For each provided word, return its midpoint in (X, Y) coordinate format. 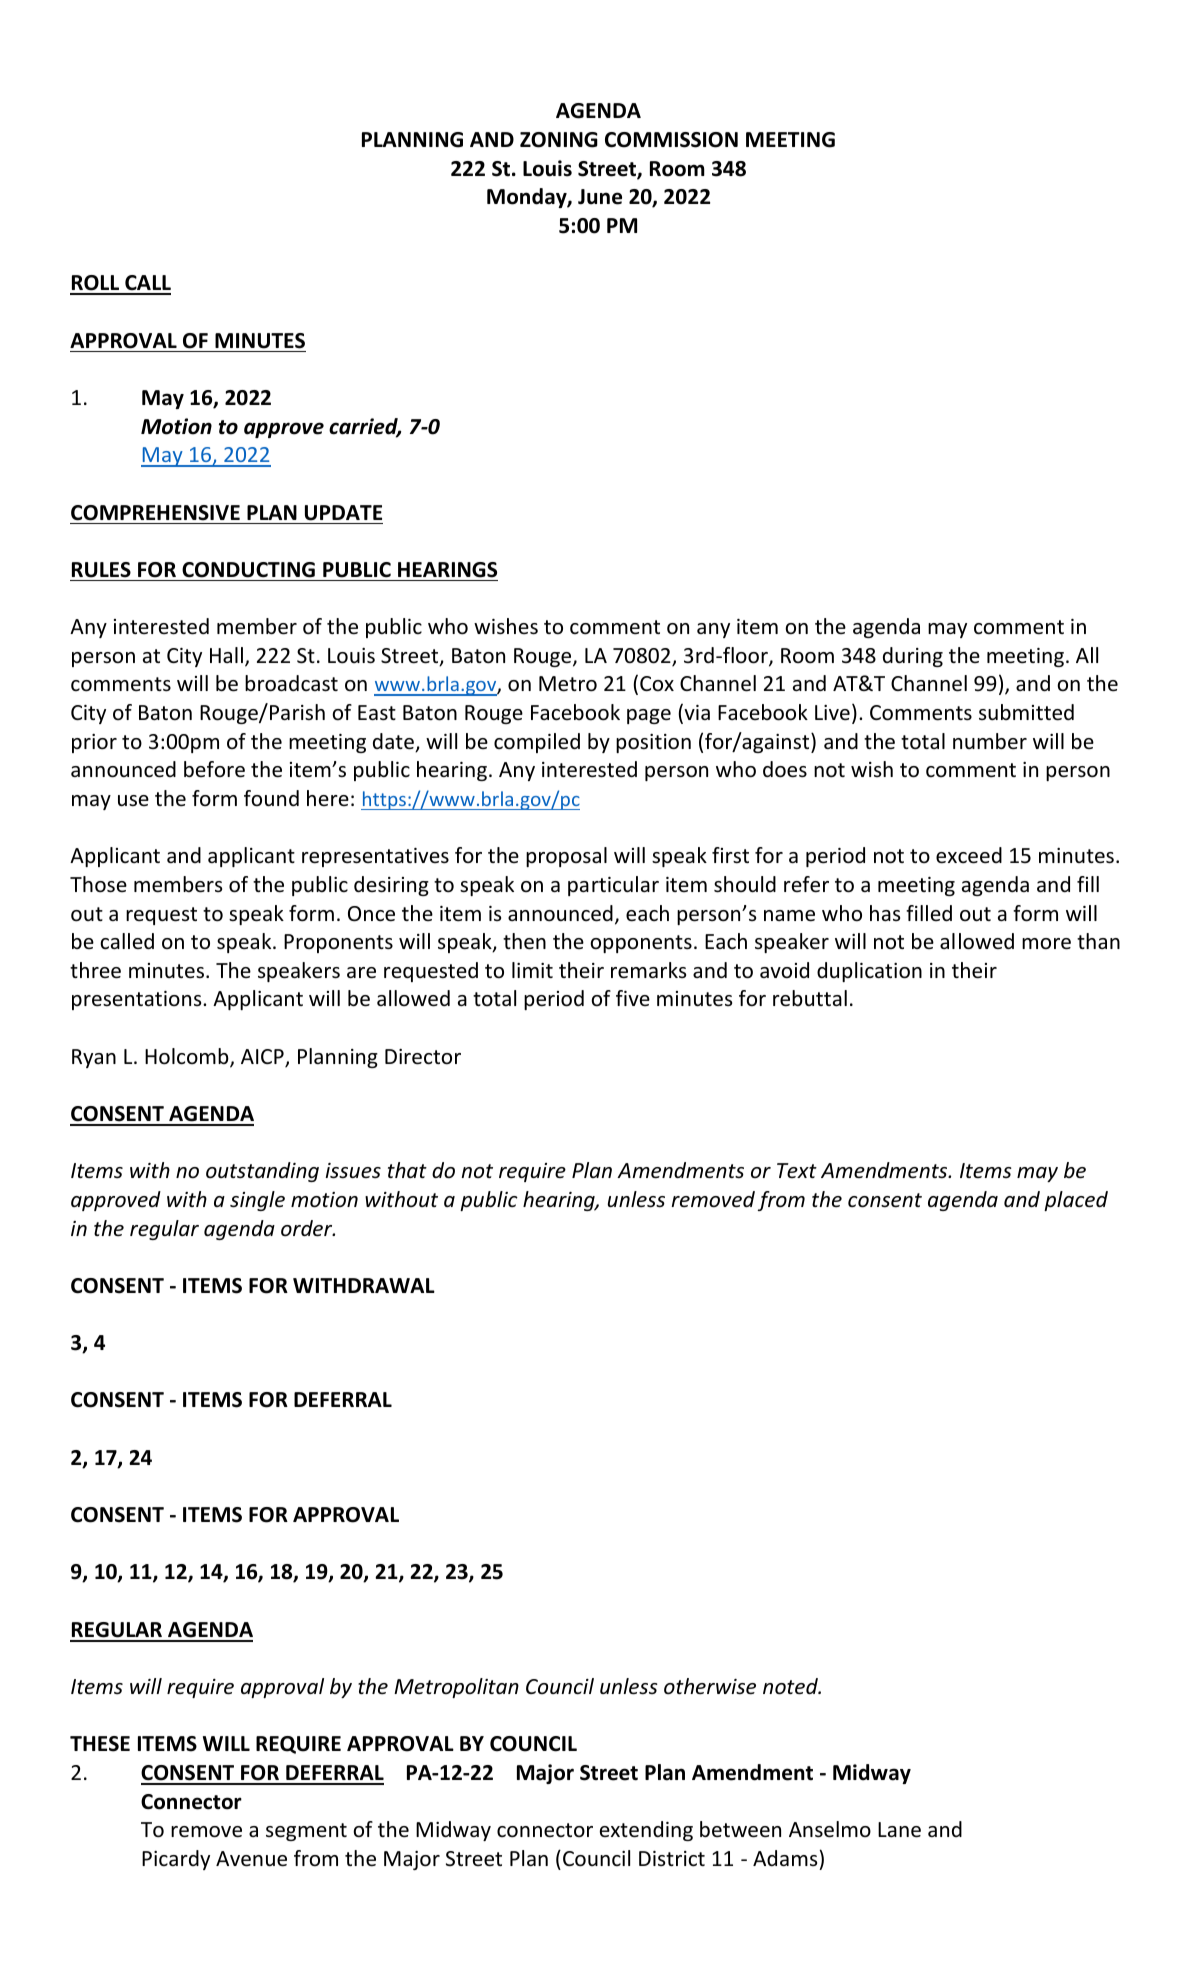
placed (1076, 1201)
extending (646, 1831)
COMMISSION (671, 140)
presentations (138, 1000)
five (633, 998)
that (407, 1170)
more (1046, 944)
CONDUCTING (248, 570)
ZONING (559, 140)
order (308, 1228)
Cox (657, 684)
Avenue (251, 1859)
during (913, 657)
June (600, 197)
